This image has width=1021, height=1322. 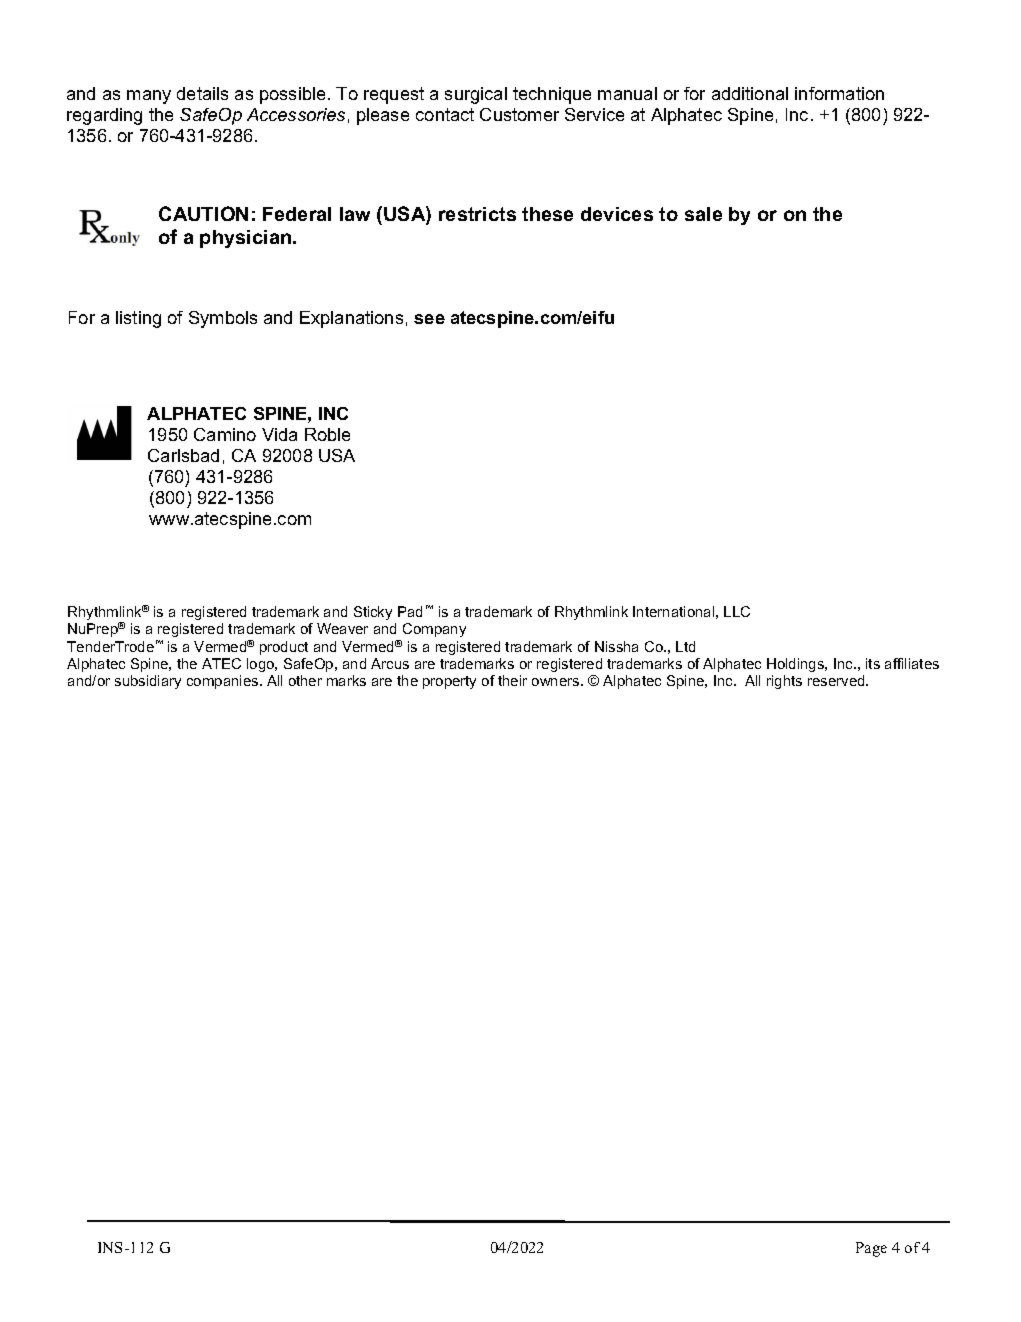 What do you see at coordinates (737, 611) in the image?
I see `LLC` at bounding box center [737, 611].
